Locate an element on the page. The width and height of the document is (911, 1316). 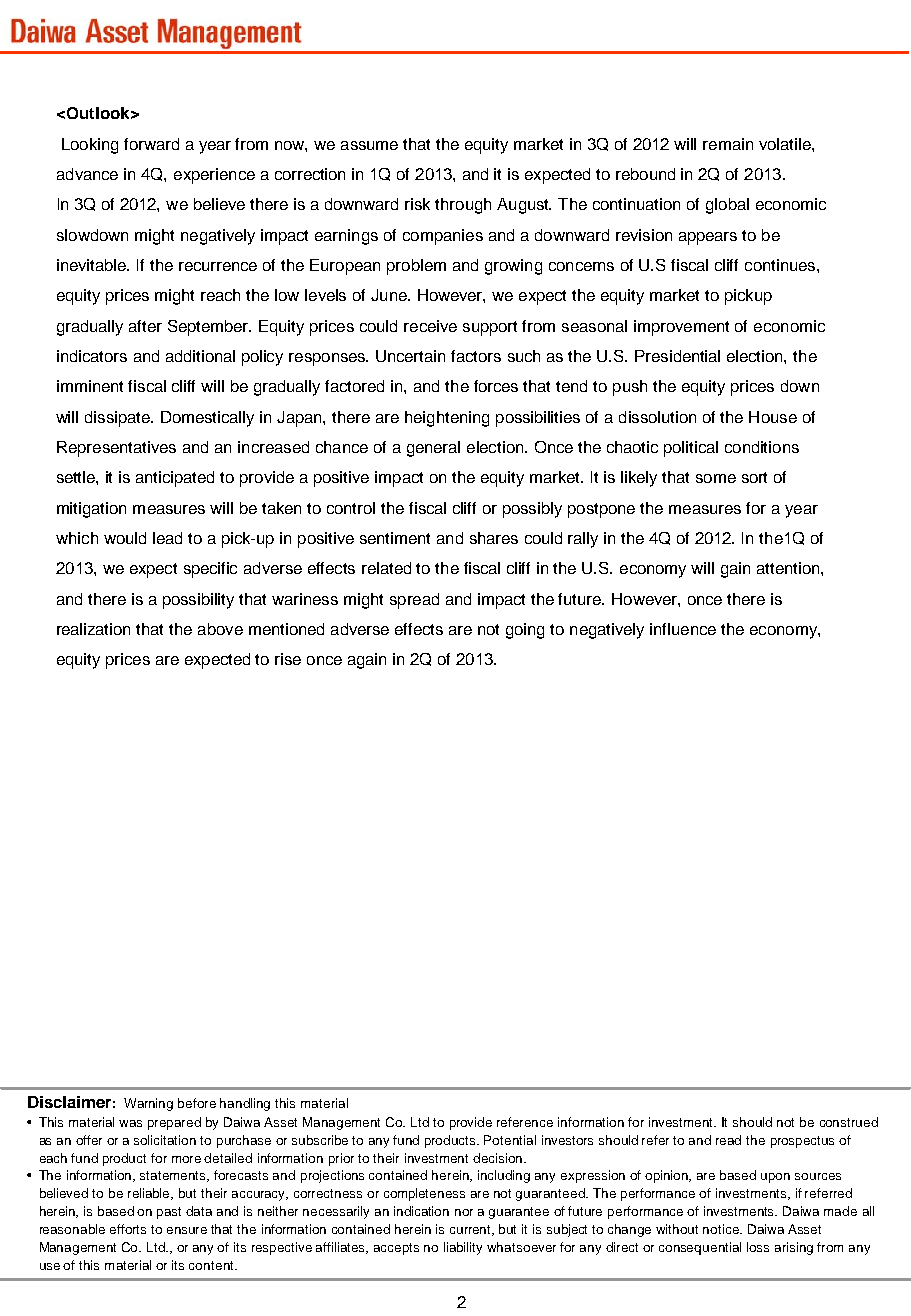
forward is located at coordinates (151, 144).
